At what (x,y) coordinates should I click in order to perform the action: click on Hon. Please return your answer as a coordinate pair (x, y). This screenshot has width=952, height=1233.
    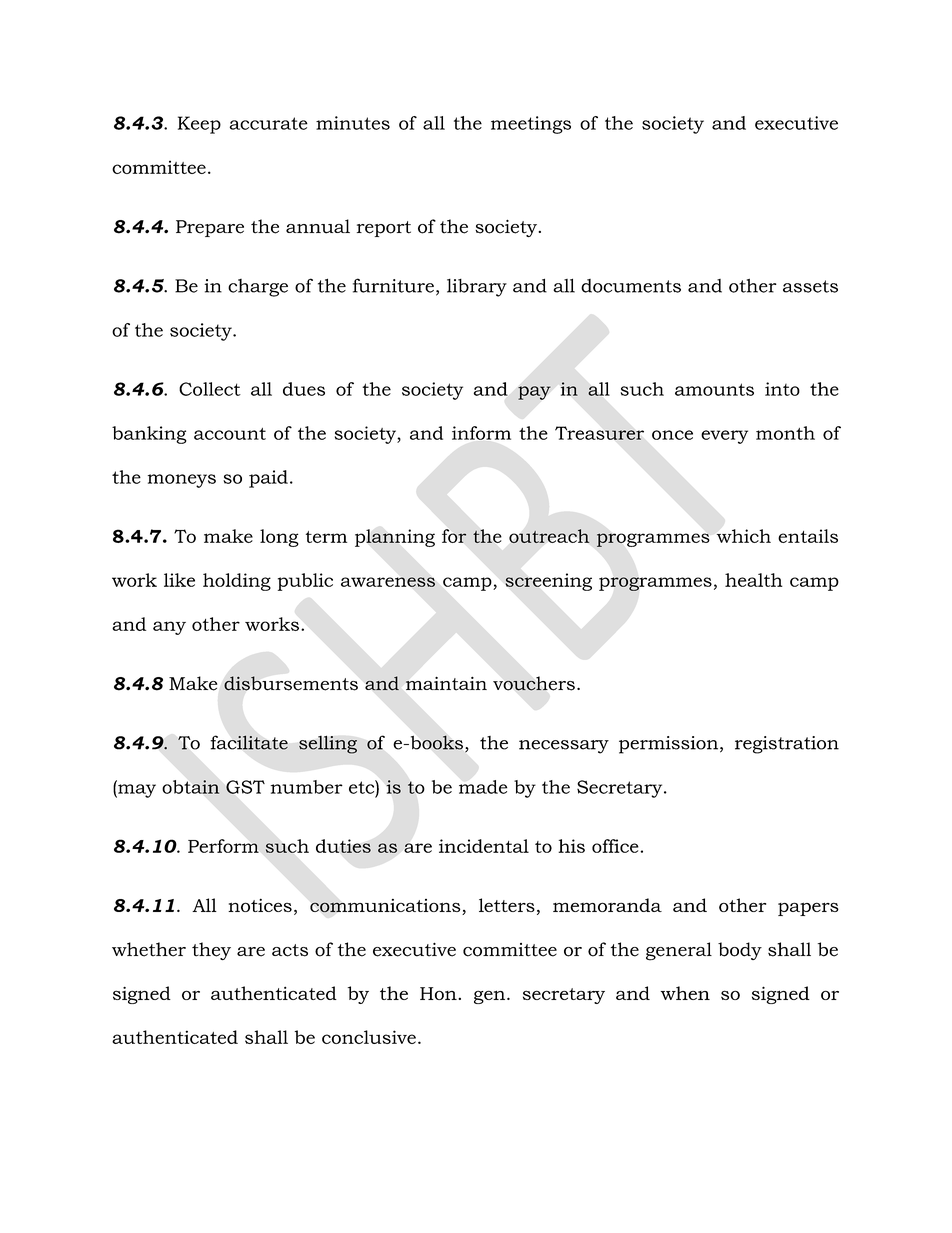
    Looking at the image, I should click on (439, 993).
